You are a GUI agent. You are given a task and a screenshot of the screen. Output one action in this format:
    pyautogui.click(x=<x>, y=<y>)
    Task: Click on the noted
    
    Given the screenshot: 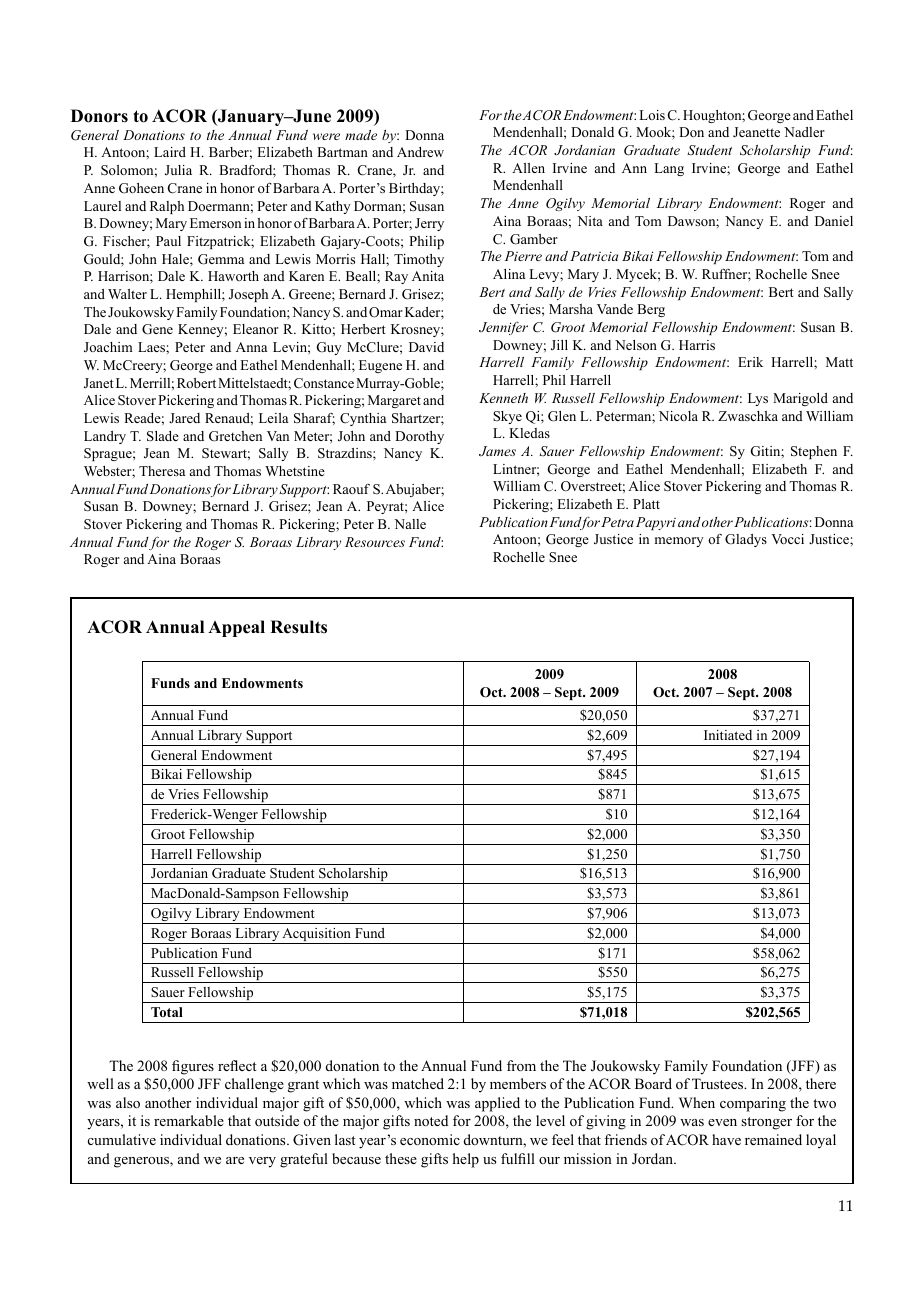 What is the action you would take?
    pyautogui.click(x=431, y=1121)
